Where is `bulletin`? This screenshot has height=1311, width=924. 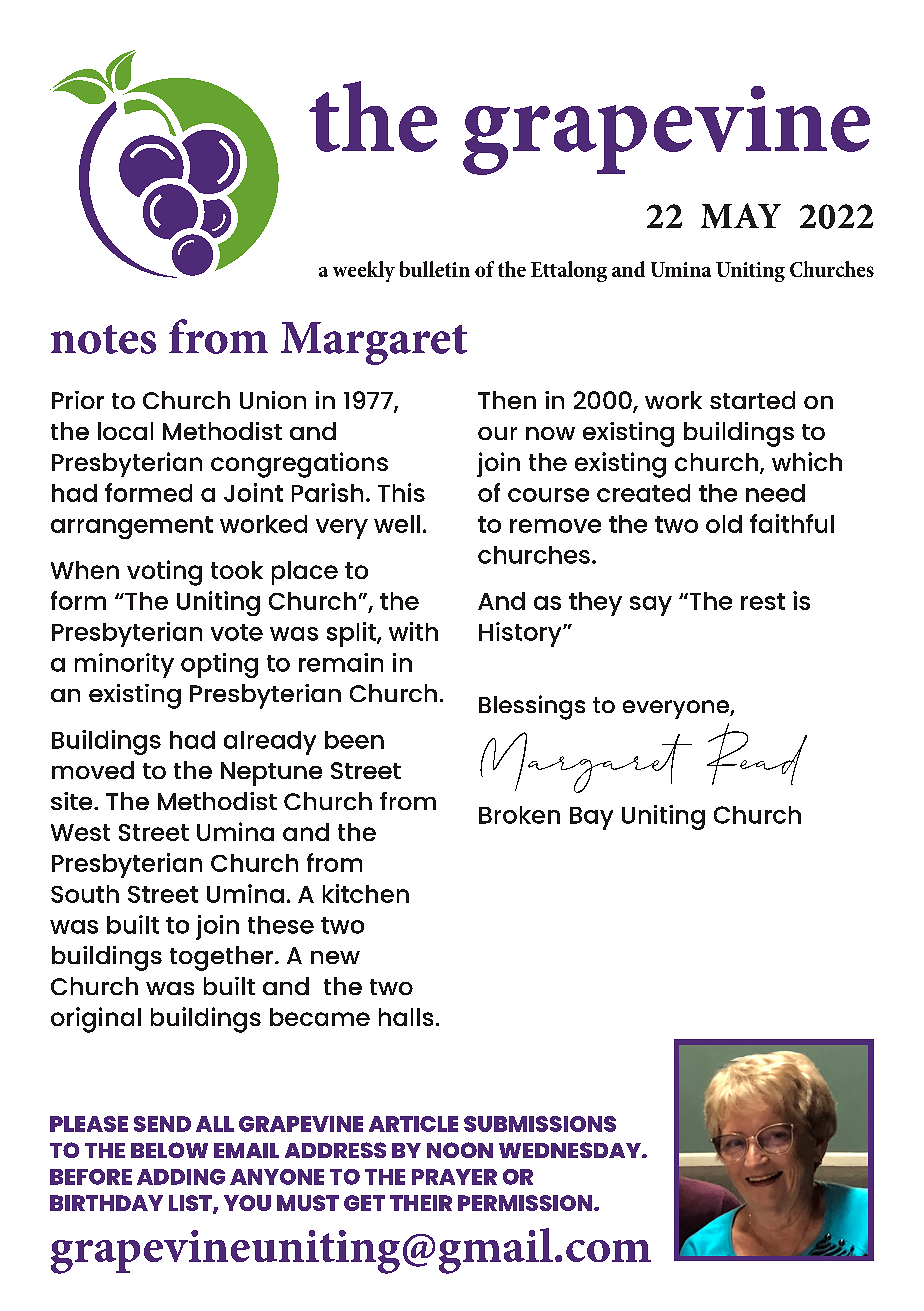
bulletin is located at coordinates (435, 269).
